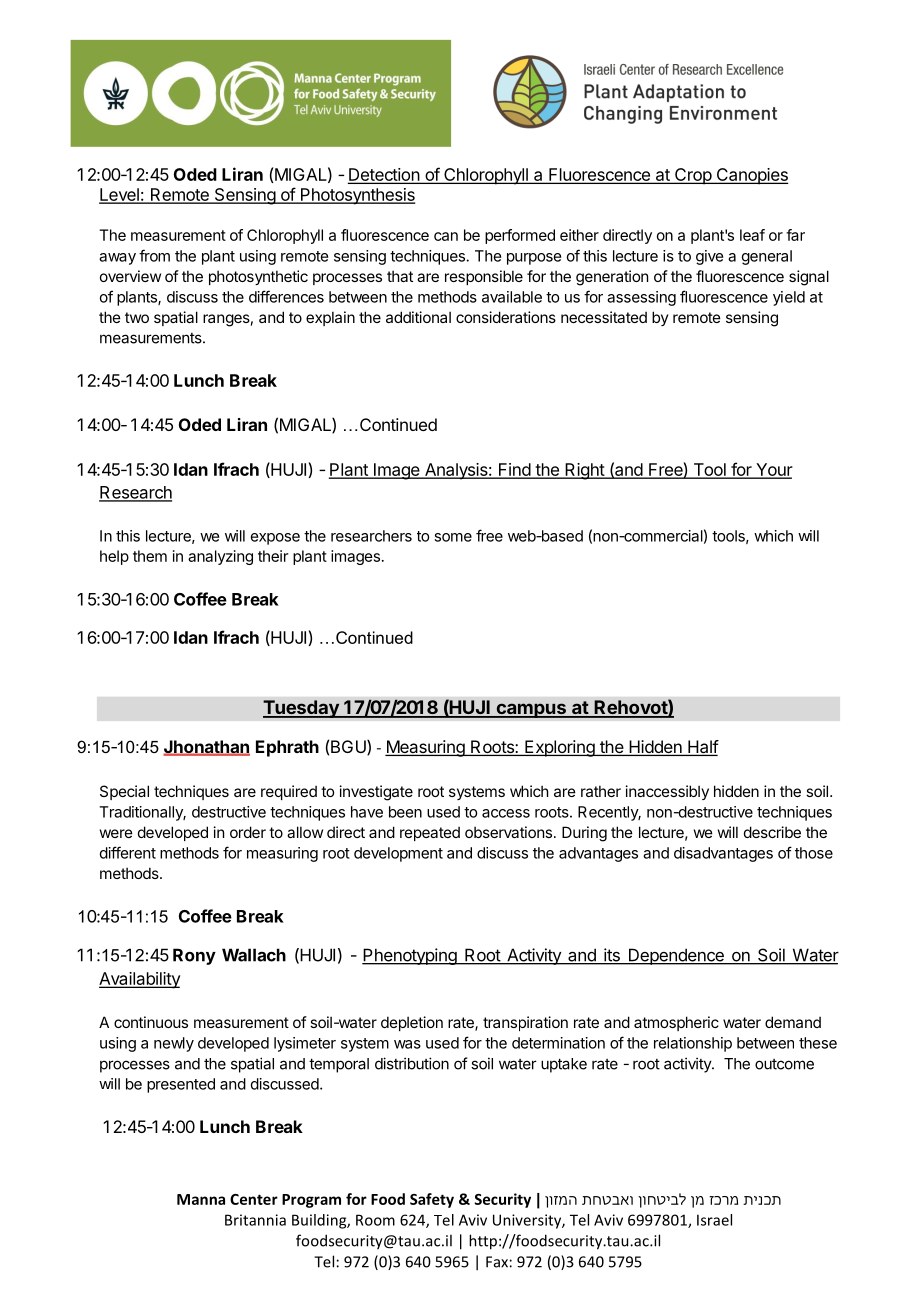  What do you see at coordinates (194, 956) in the page?
I see `Rony` at bounding box center [194, 956].
